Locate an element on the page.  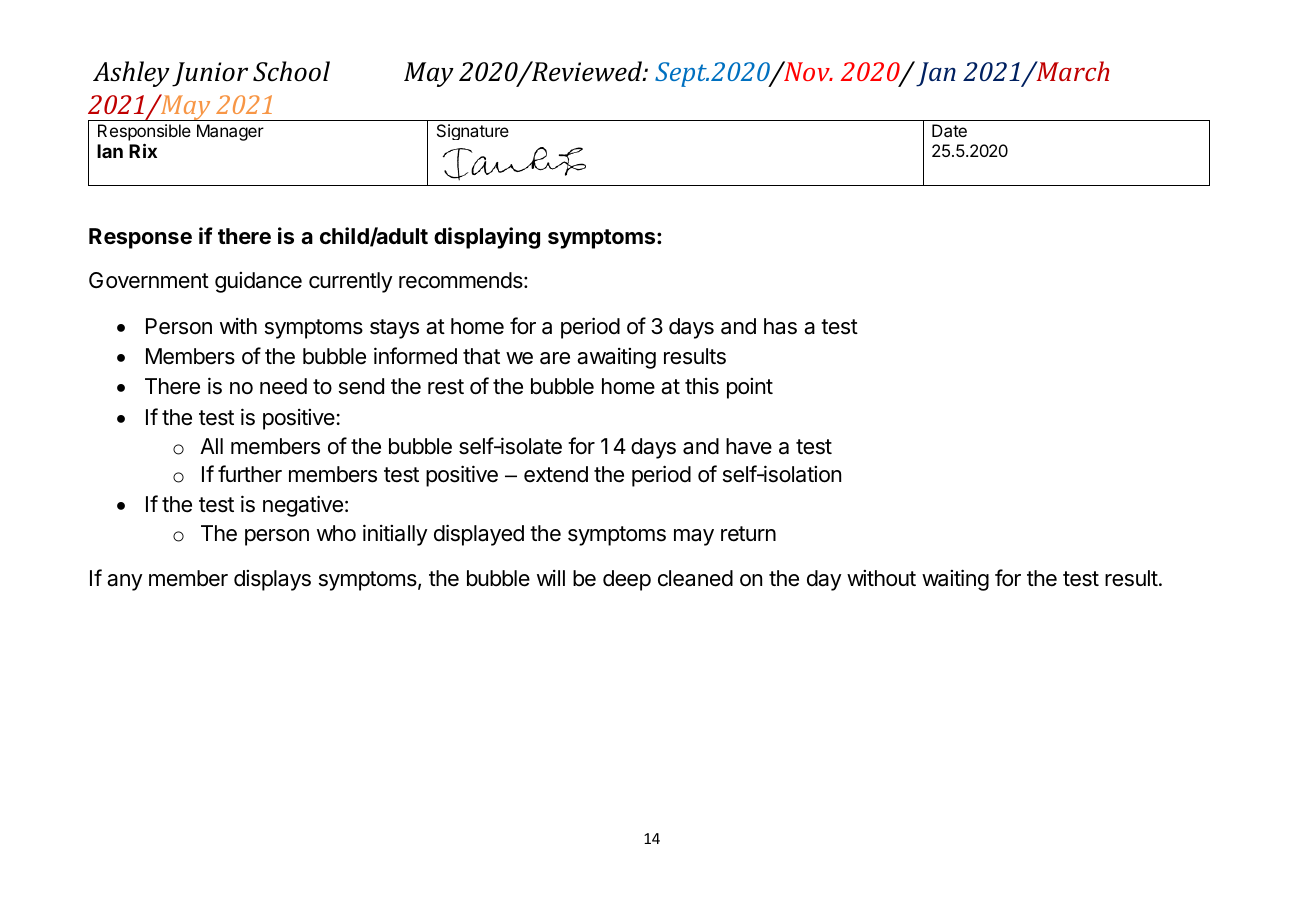
Rix is located at coordinates (143, 150).
